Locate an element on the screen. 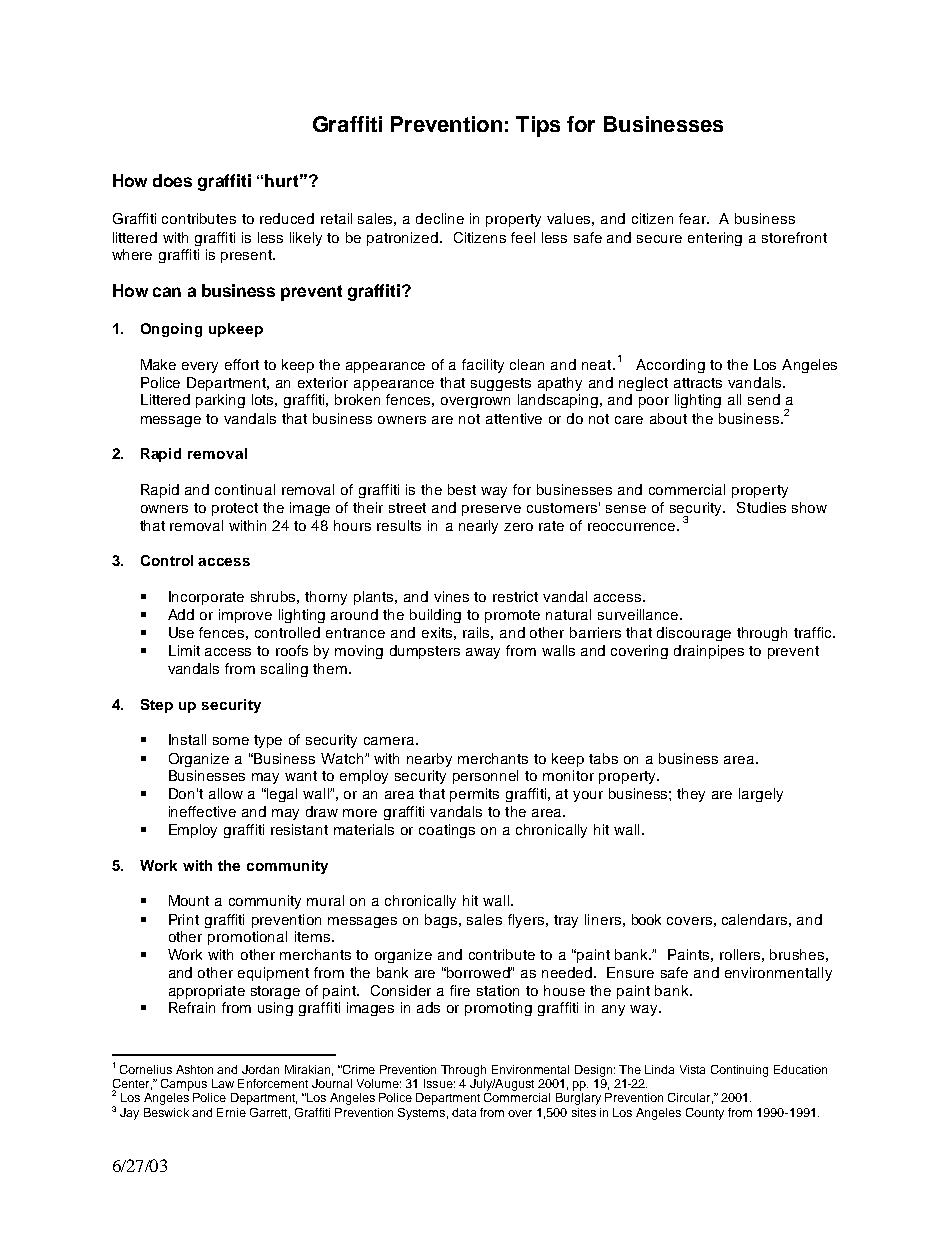  Tips is located at coordinates (538, 126).
